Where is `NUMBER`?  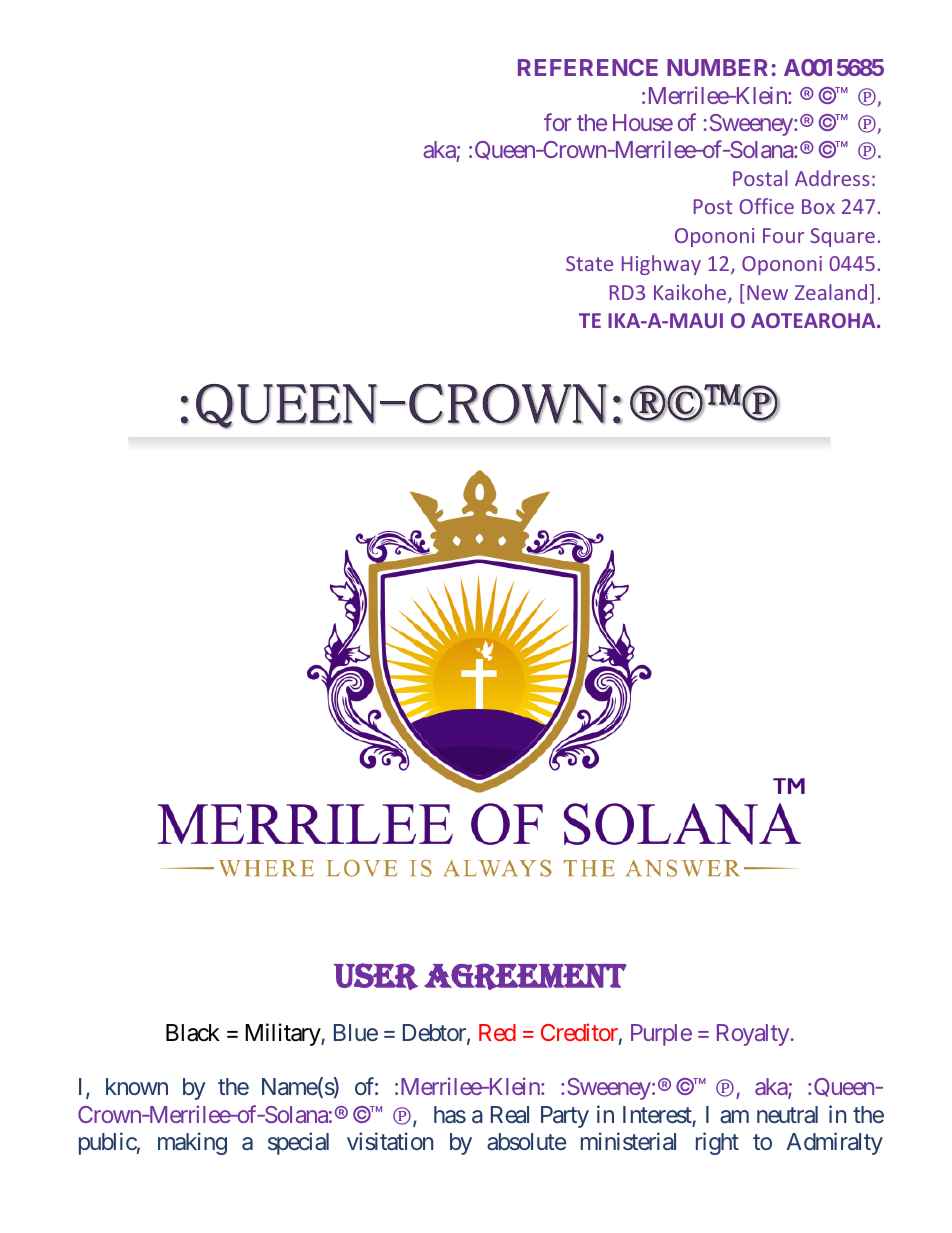 NUMBER is located at coordinates (717, 67).
